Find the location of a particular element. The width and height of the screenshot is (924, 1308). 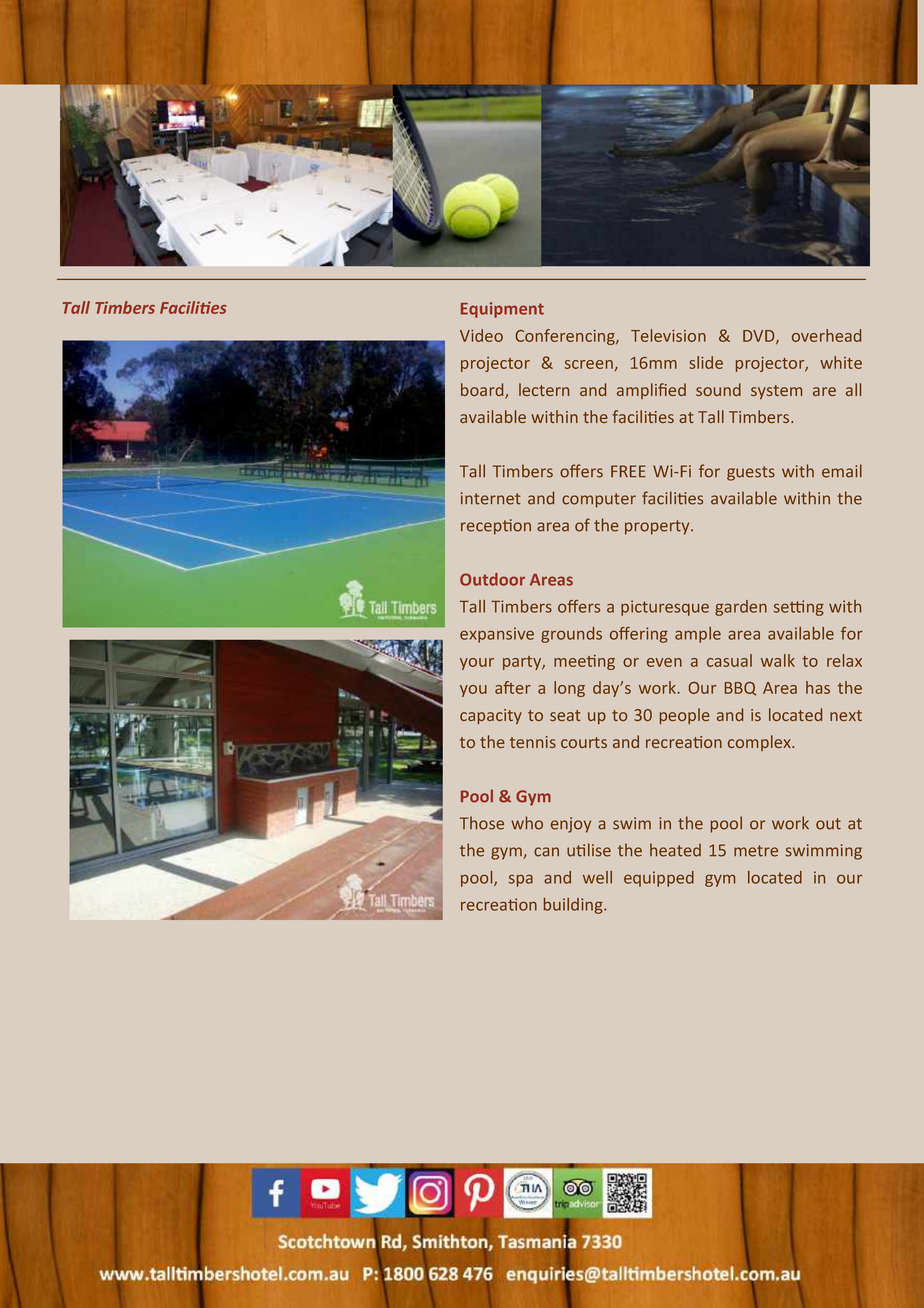

setting is located at coordinates (799, 608).
